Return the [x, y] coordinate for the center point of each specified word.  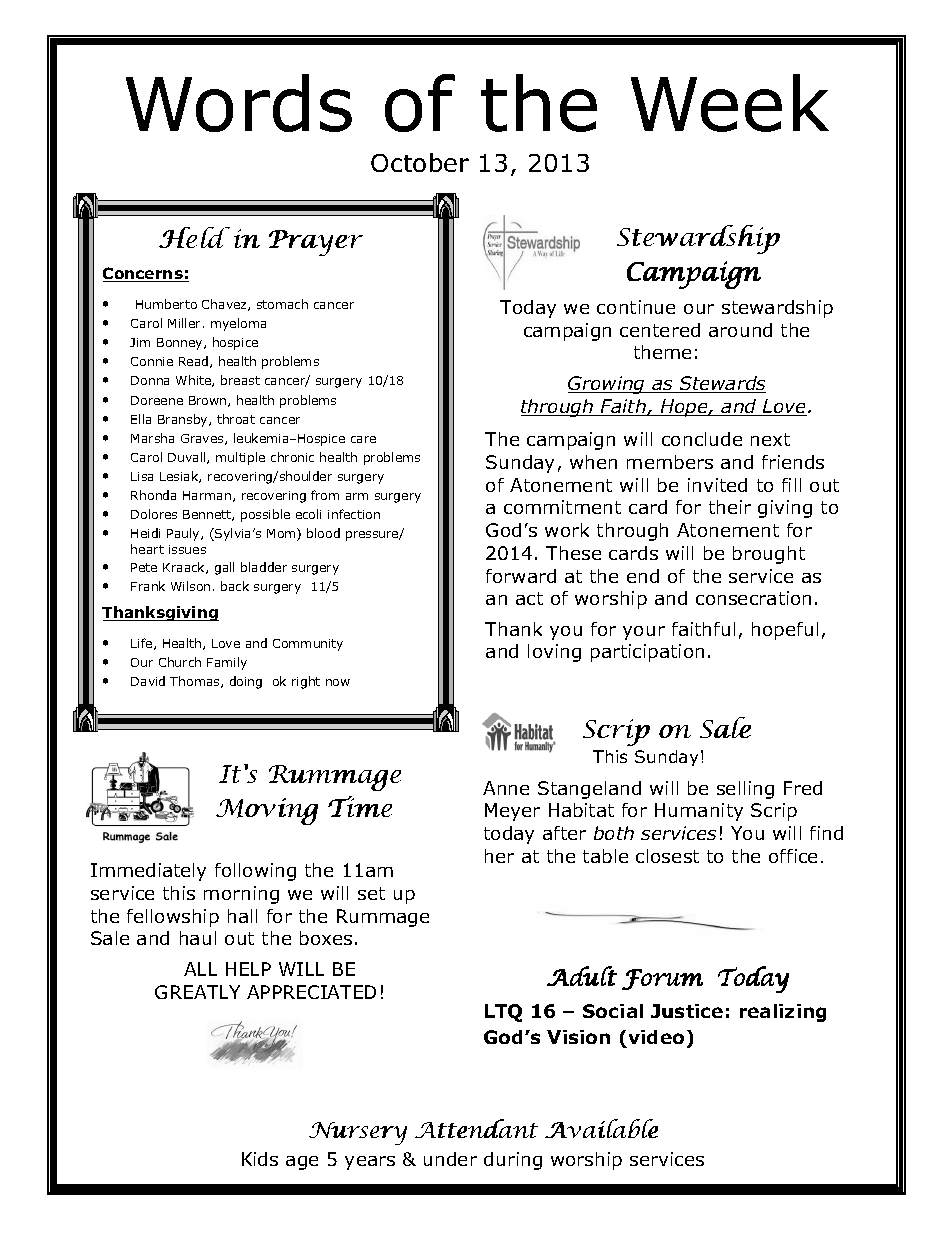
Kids [260, 1159]
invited [717, 485]
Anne [506, 788]
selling [745, 790]
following [255, 872]
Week [730, 103]
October [420, 162]
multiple [240, 458]
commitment [562, 507]
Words [239, 103]
